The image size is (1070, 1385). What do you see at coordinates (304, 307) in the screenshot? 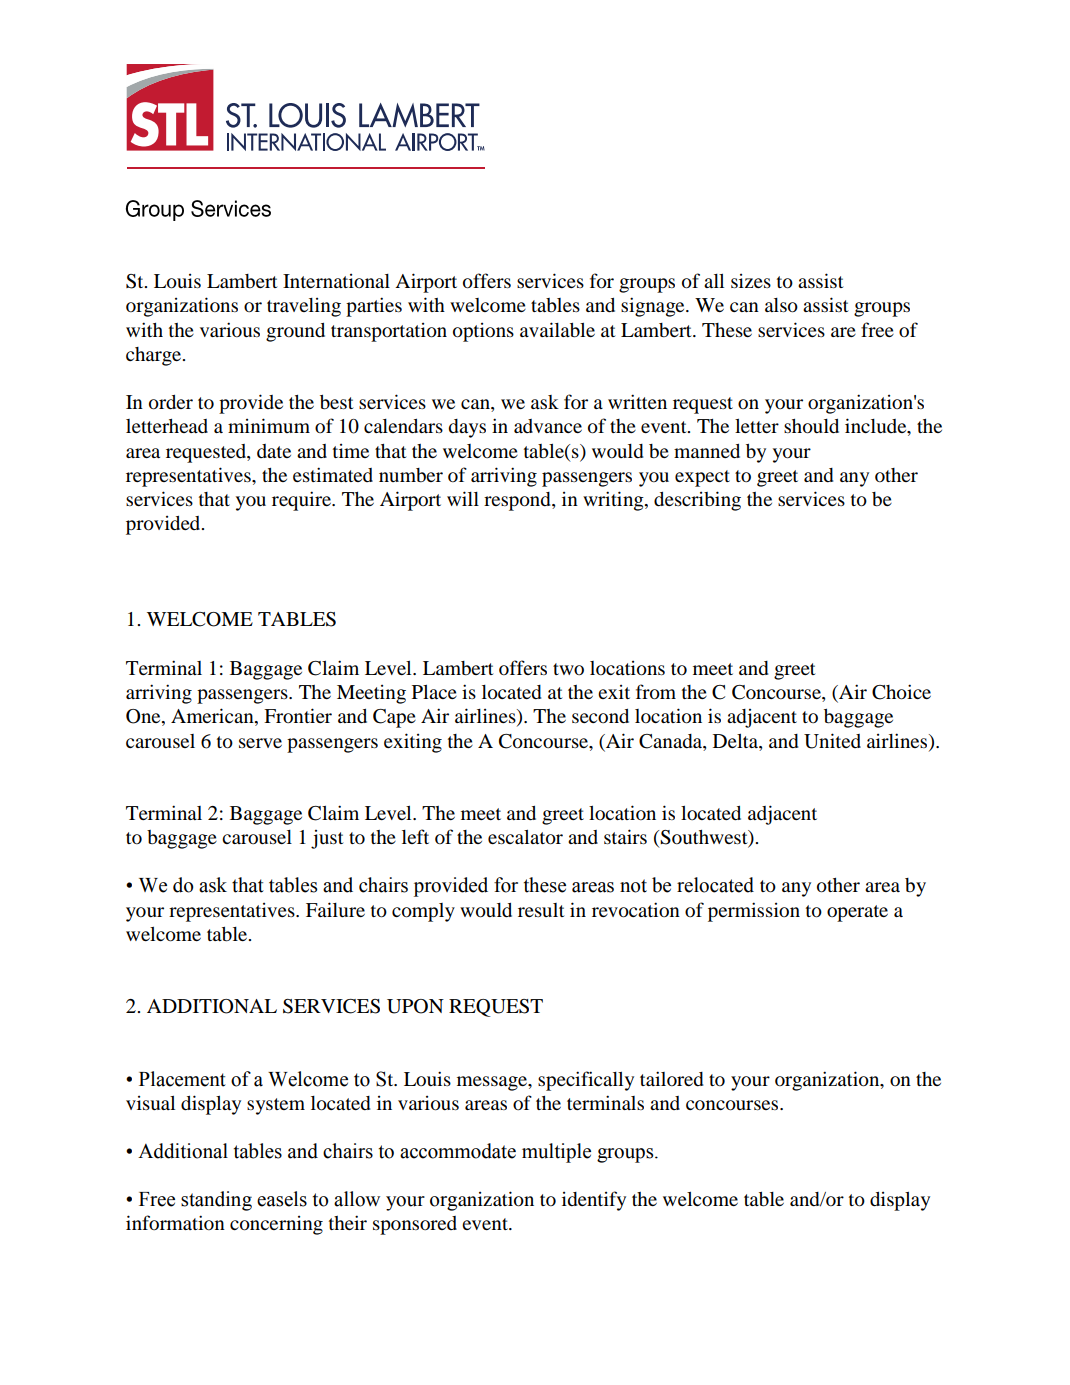
I see `traveling` at bounding box center [304, 307].
